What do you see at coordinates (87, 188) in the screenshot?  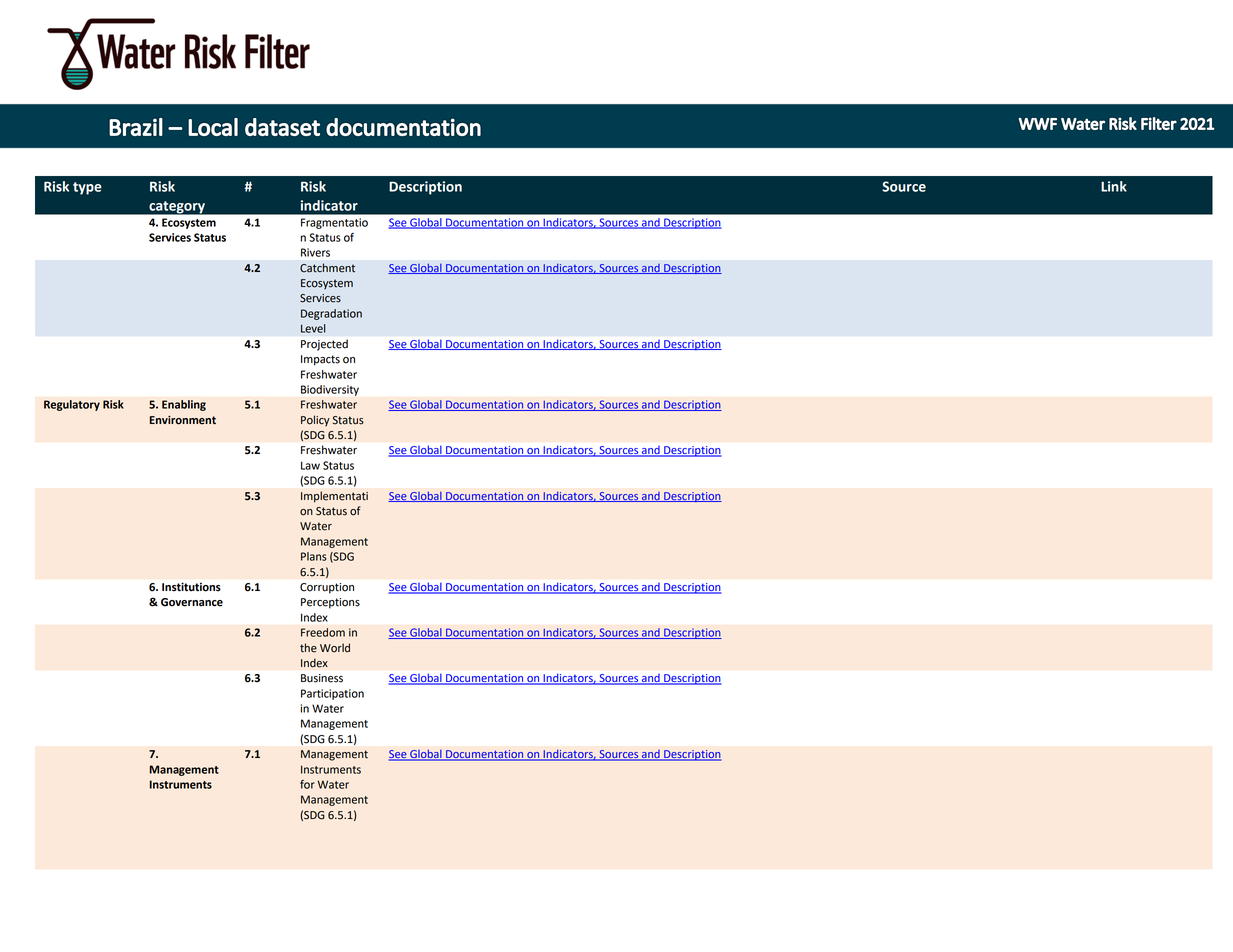 I see `type` at bounding box center [87, 188].
